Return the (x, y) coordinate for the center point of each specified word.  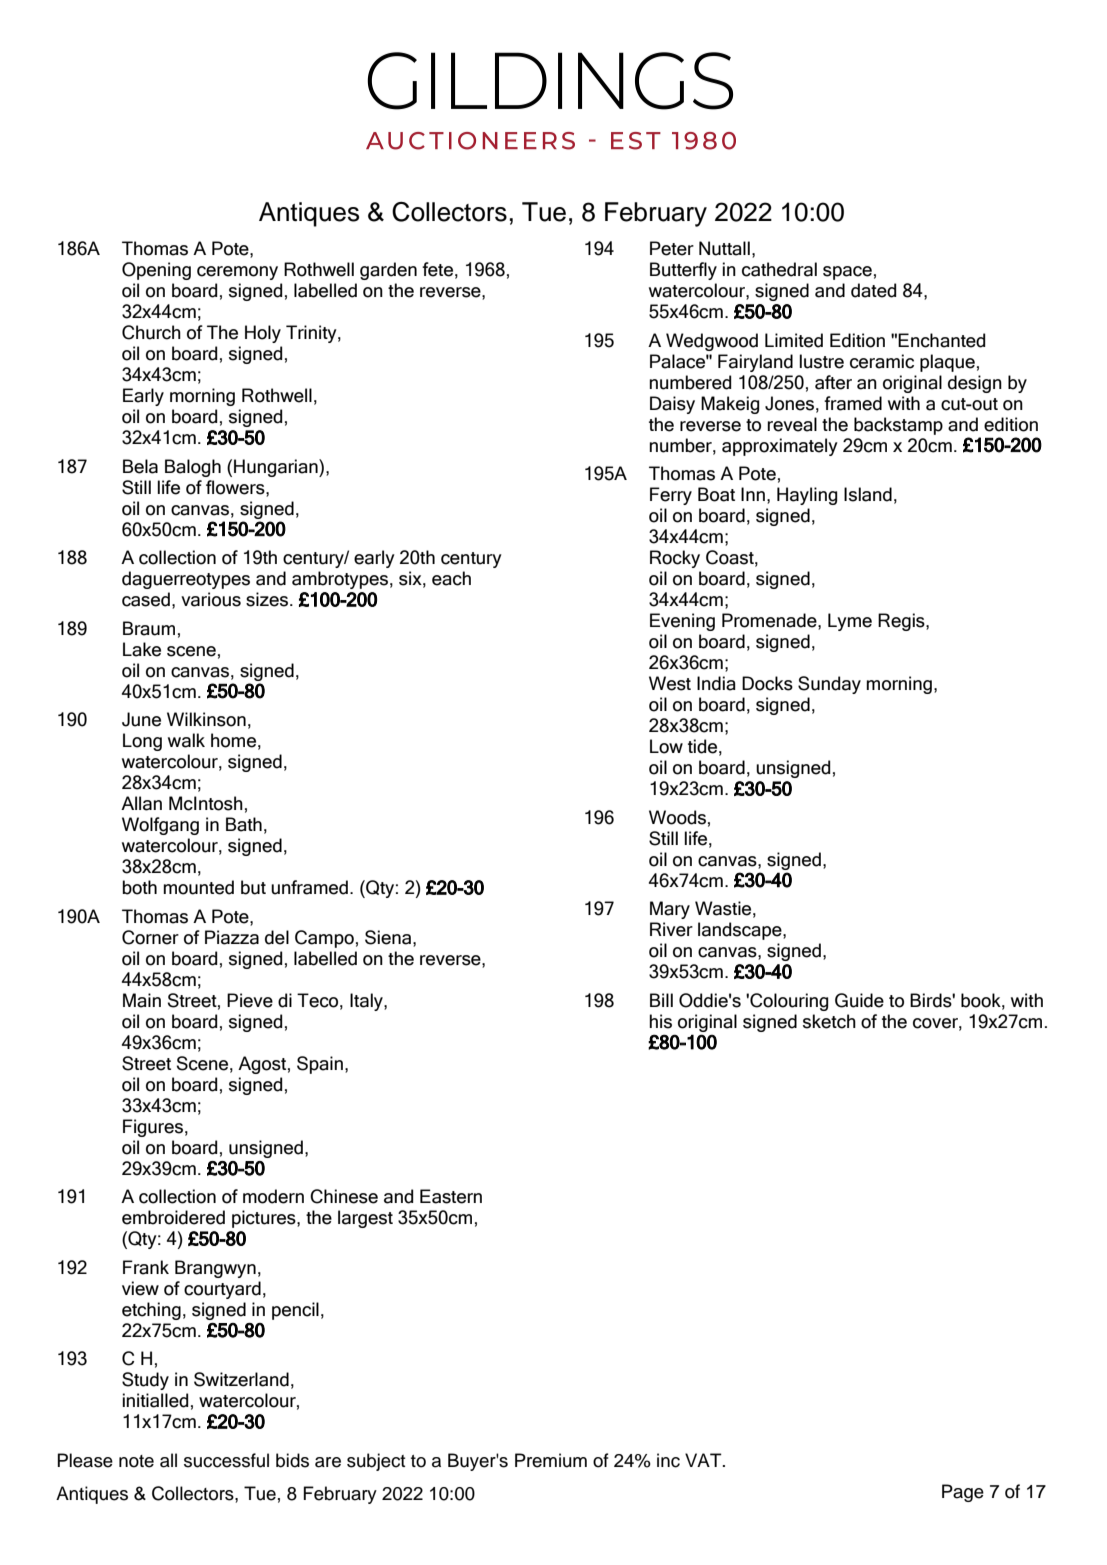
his (660, 1021)
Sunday (829, 685)
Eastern (451, 1196)
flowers (236, 487)
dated (873, 290)
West (670, 683)
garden (388, 271)
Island (868, 494)
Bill (661, 1000)
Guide (859, 1000)
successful (226, 1460)
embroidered (173, 1217)
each (451, 578)
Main (142, 1000)
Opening (156, 271)
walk (186, 740)
